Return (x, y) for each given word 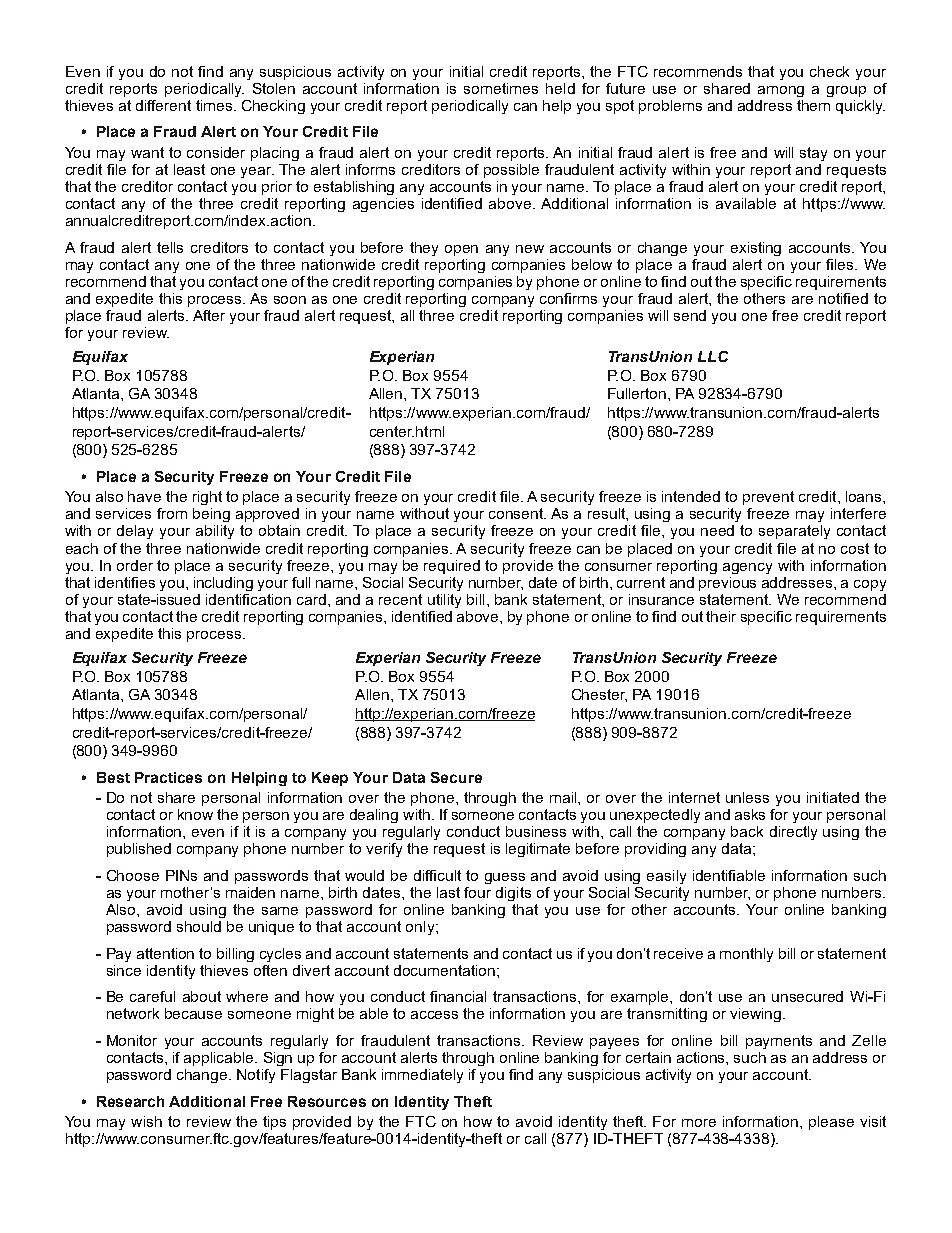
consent (517, 513)
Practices (168, 777)
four (477, 892)
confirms (568, 298)
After (209, 315)
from (172, 513)
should (199, 926)
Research (130, 1101)
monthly (746, 955)
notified (843, 298)
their (721, 616)
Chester (599, 695)
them (813, 105)
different (163, 105)
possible (511, 171)
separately (794, 532)
